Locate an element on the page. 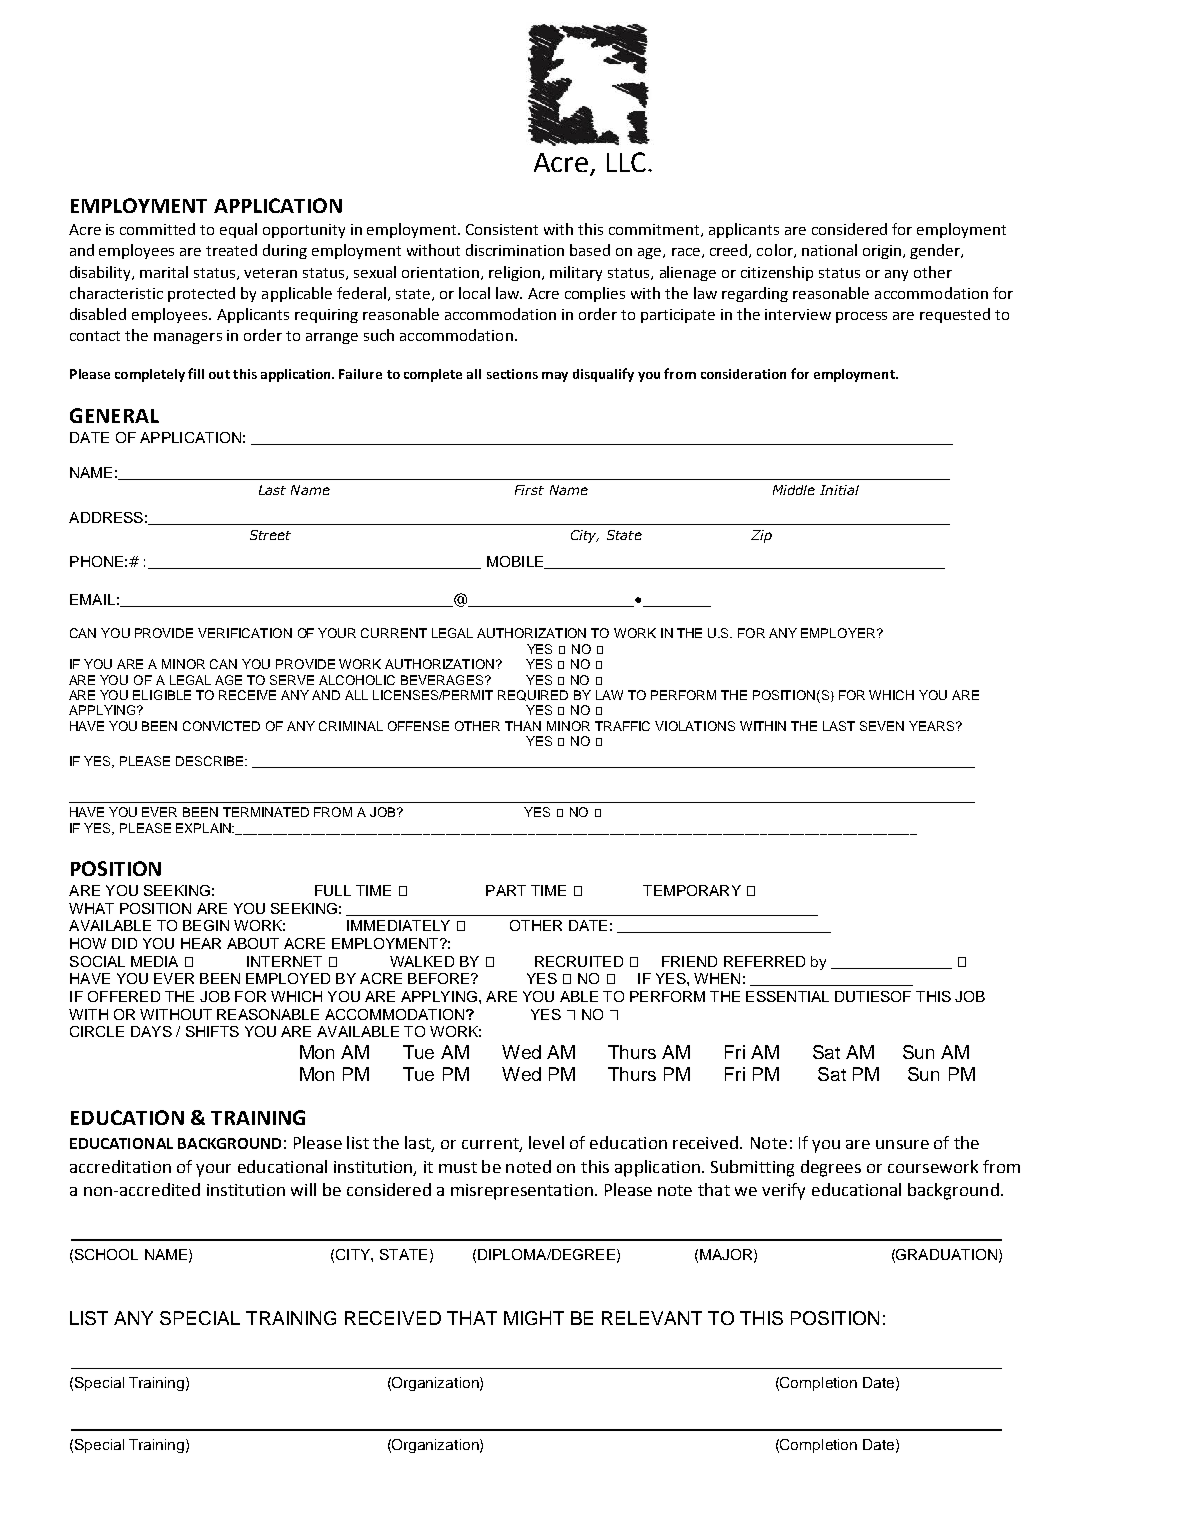  EMPLOYER is located at coordinates (839, 633).
